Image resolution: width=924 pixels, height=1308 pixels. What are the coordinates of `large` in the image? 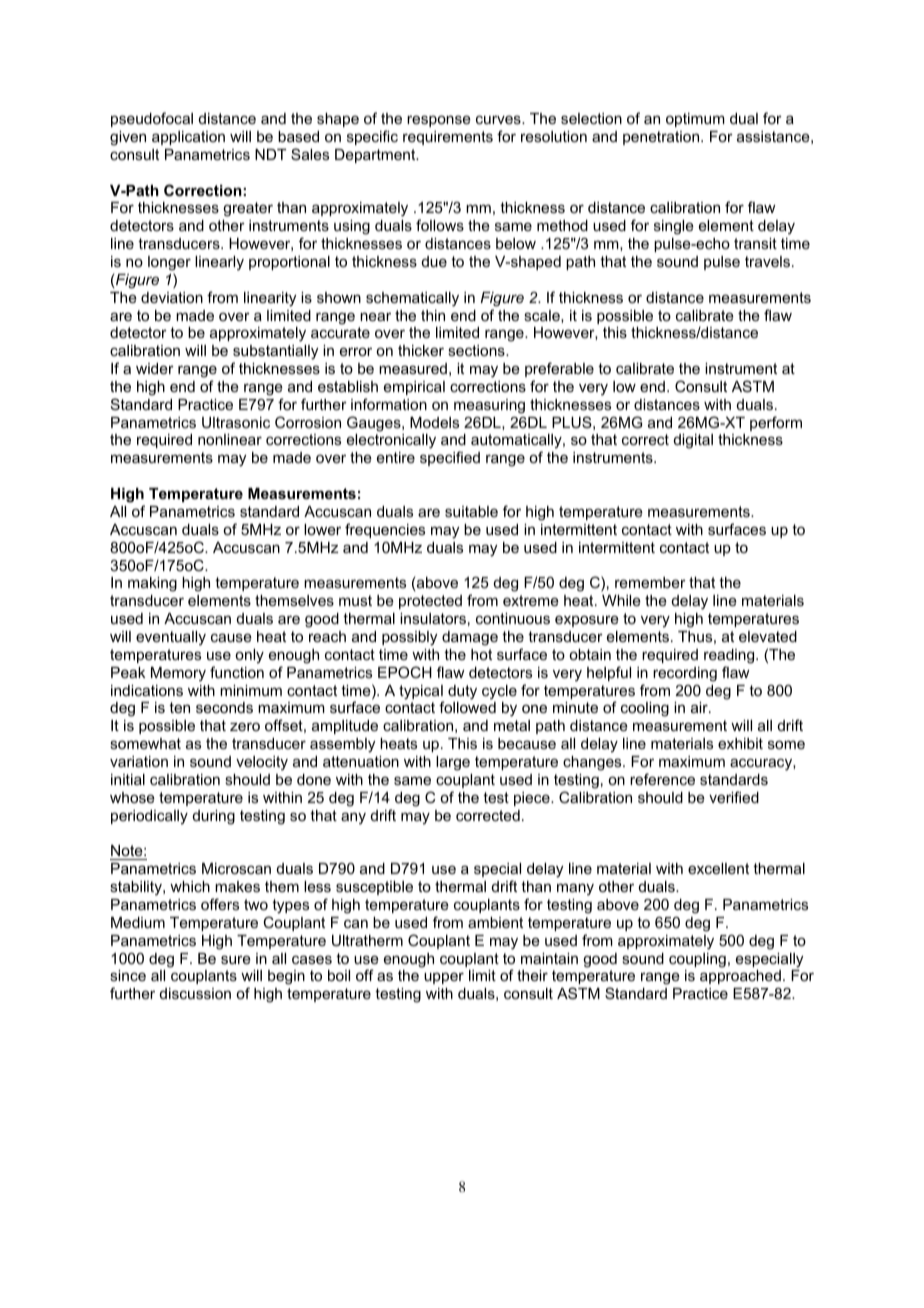 It's located at (453, 763).
